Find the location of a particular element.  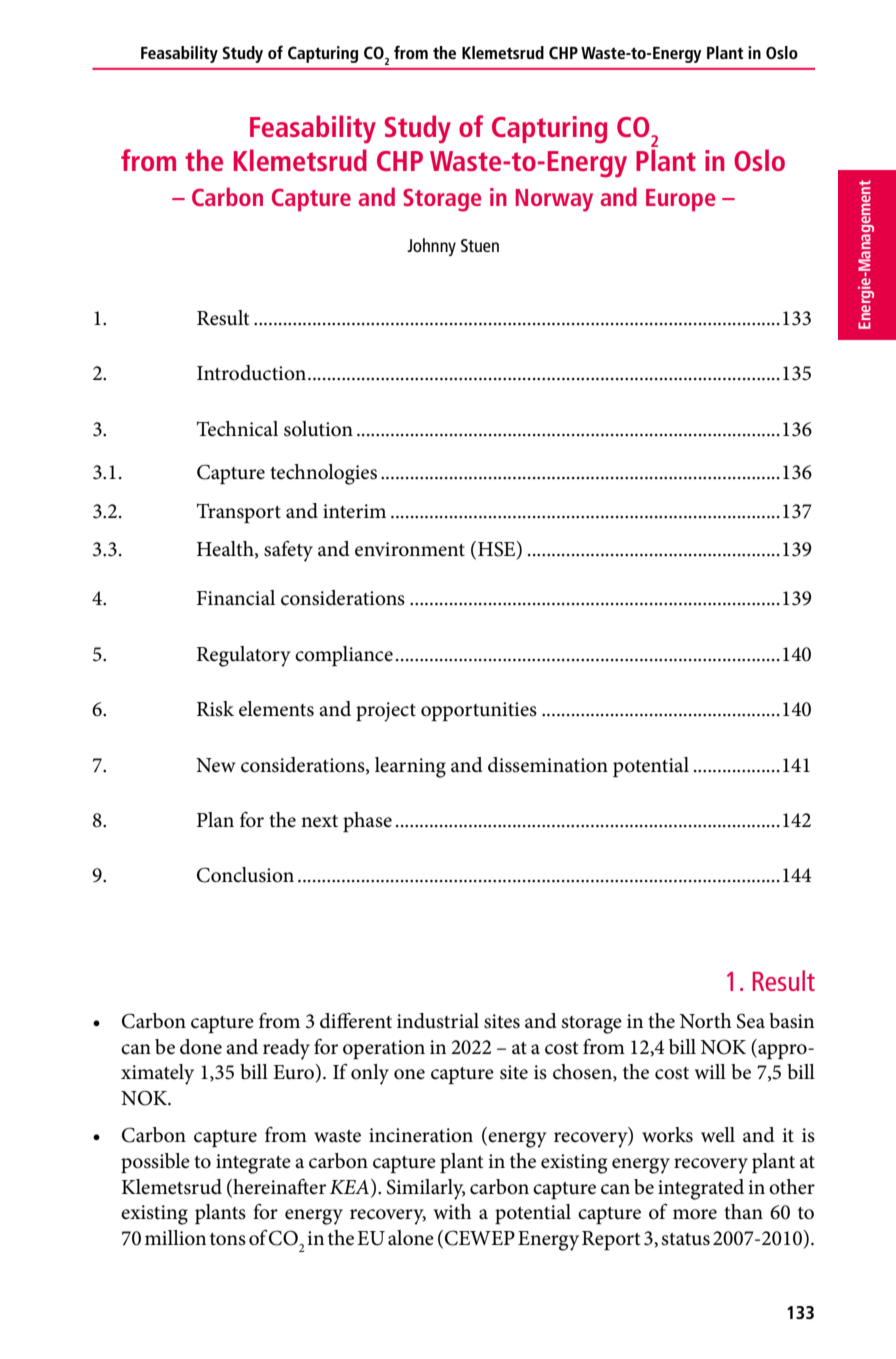

Johnny is located at coordinates (431, 247).
